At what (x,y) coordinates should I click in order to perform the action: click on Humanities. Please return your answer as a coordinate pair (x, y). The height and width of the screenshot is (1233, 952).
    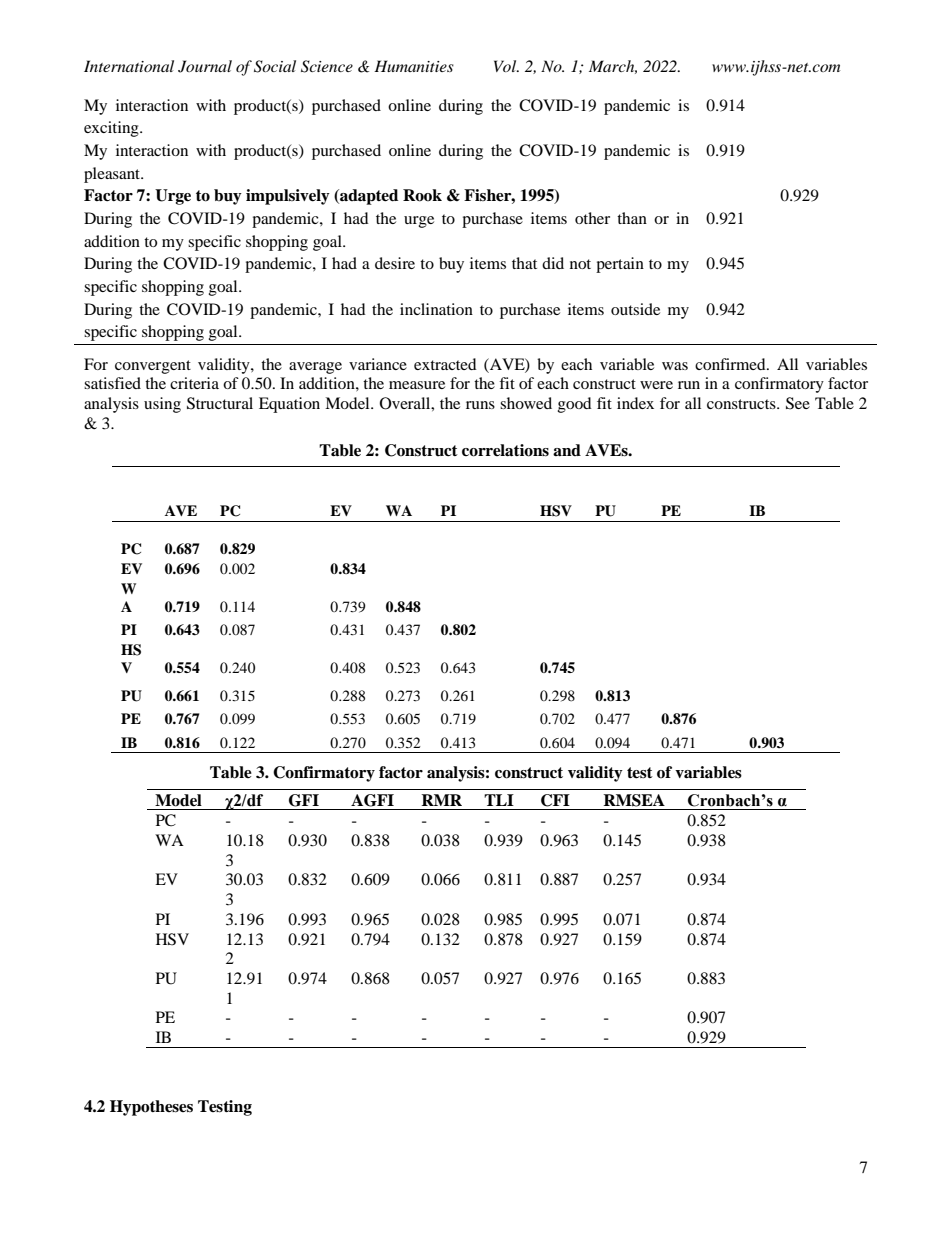
    Looking at the image, I should click on (414, 66).
